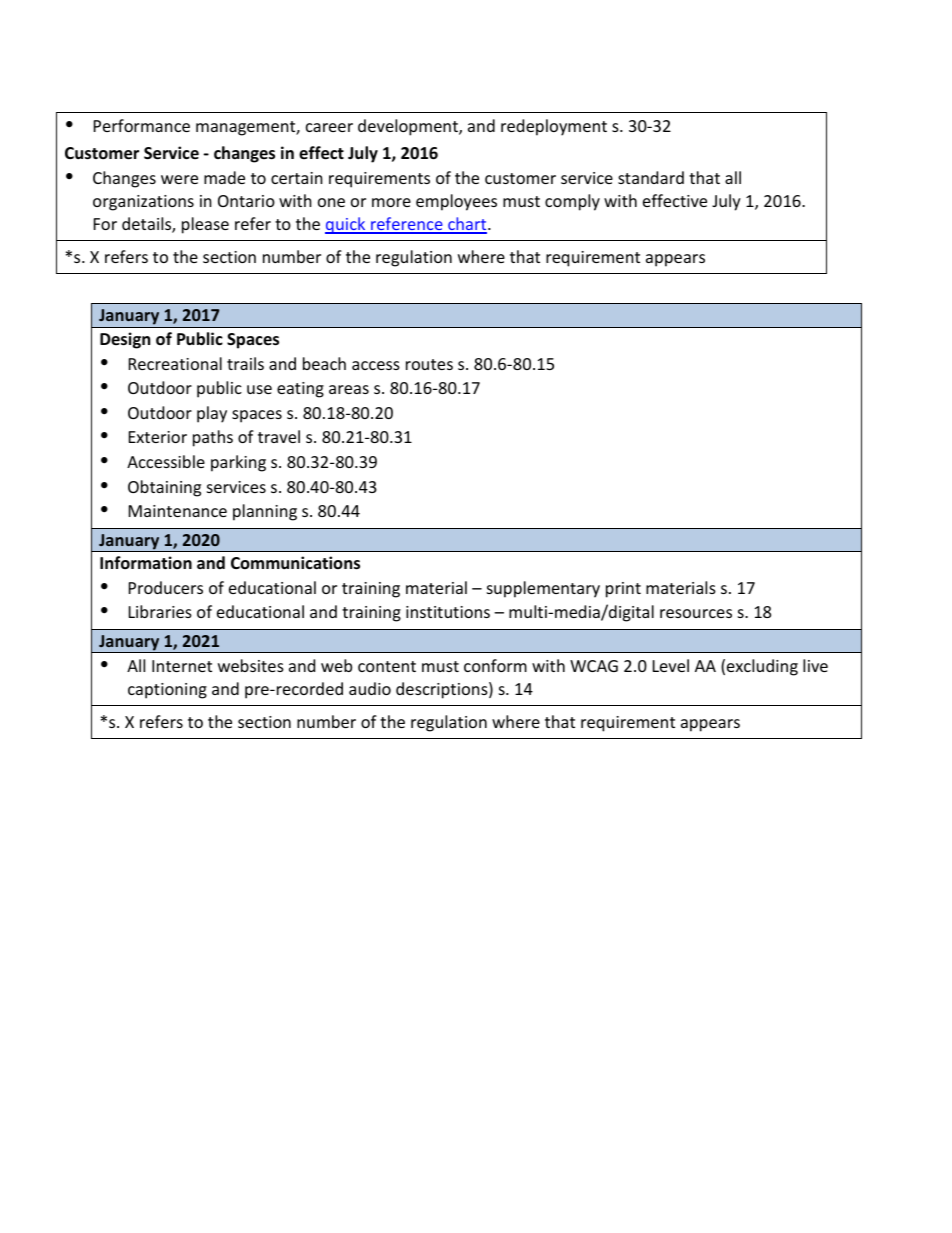 The image size is (952, 1233). What do you see at coordinates (349, 389) in the document?
I see `areas` at bounding box center [349, 389].
